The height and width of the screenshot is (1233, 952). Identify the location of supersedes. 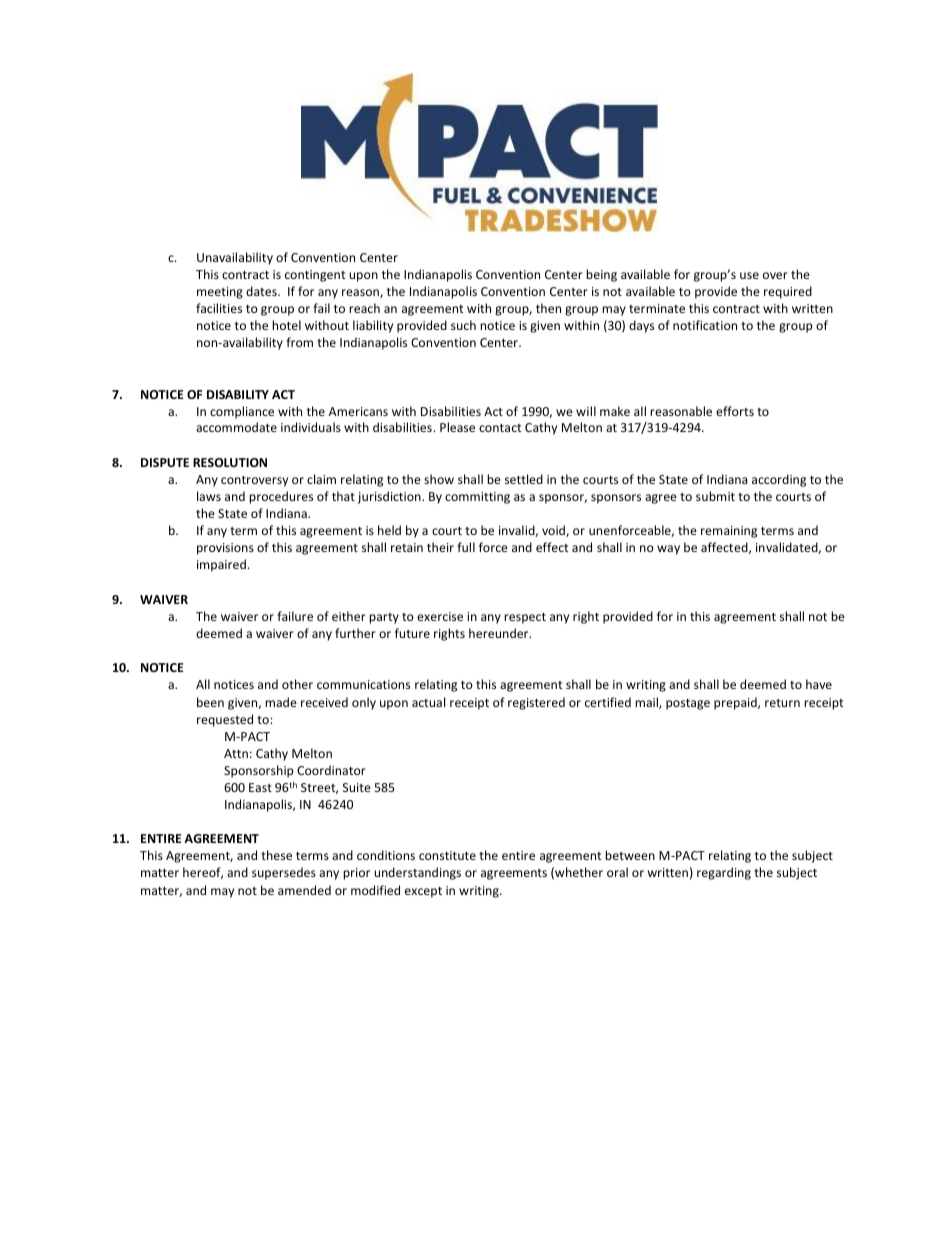
(284, 873).
